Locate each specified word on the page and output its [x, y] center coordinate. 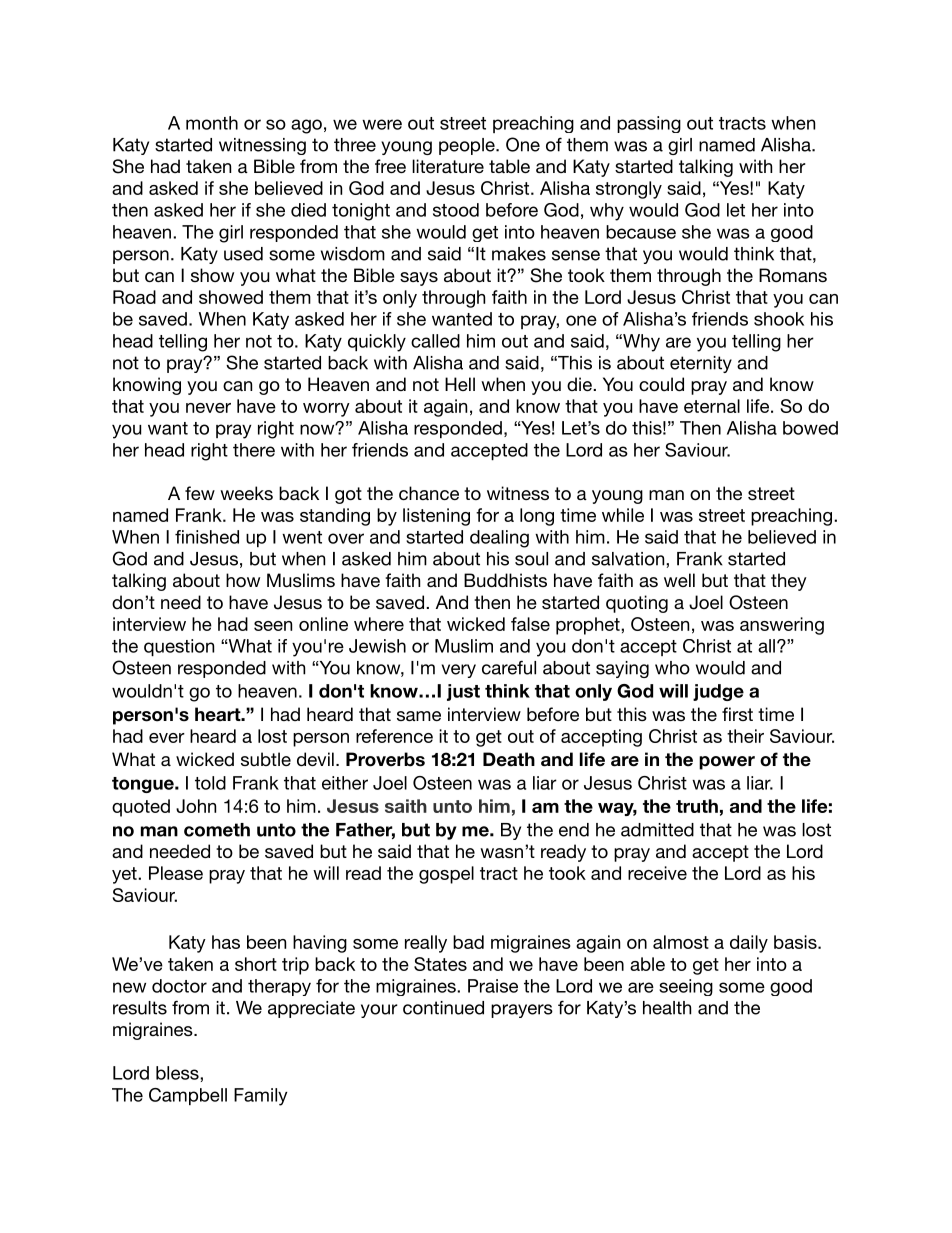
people [468, 146]
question [179, 647]
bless [178, 1073]
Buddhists [505, 580]
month [212, 123]
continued [443, 1008]
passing [649, 124]
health [667, 1008]
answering [782, 626]
